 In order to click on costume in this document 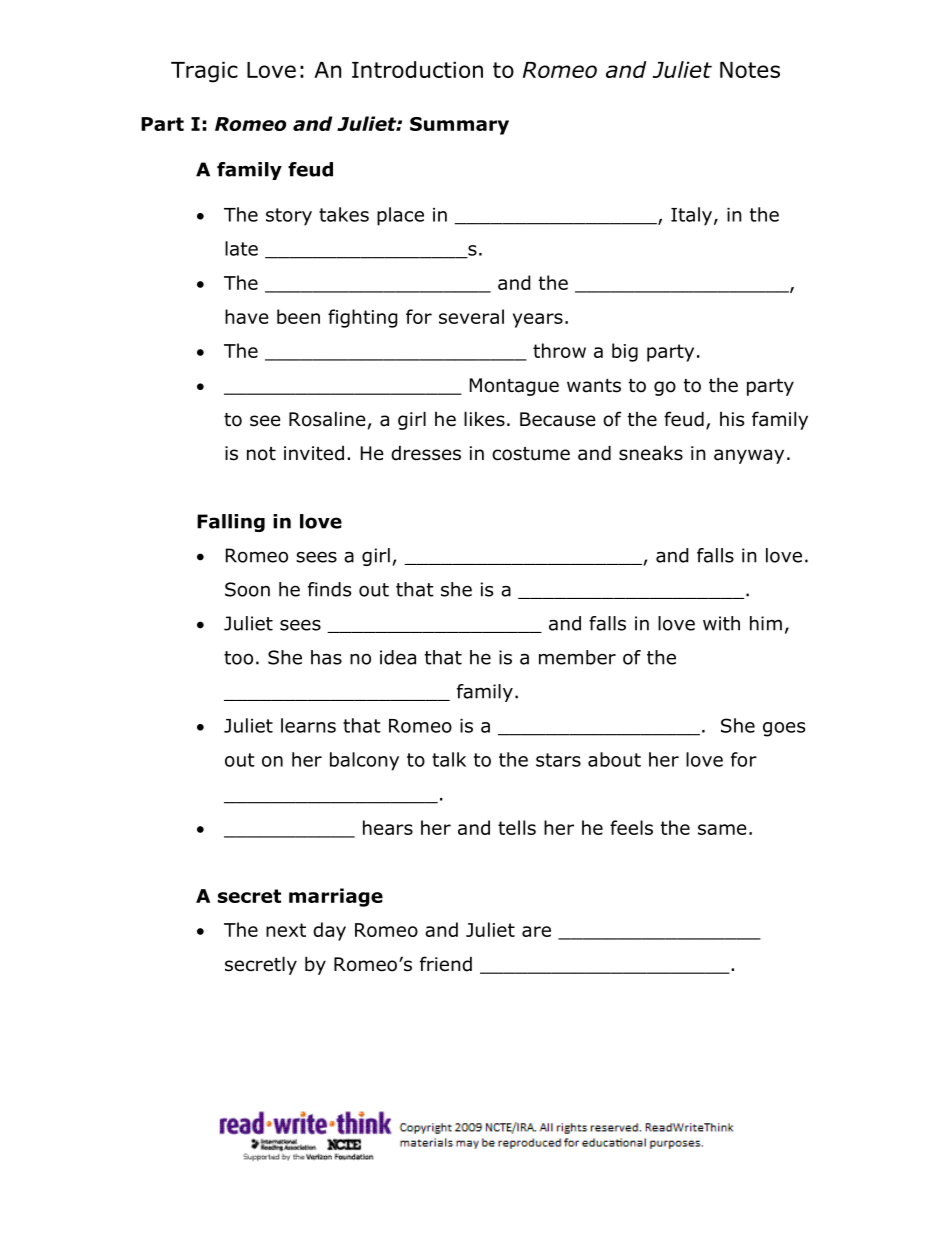, I will do `click(531, 454)`.
